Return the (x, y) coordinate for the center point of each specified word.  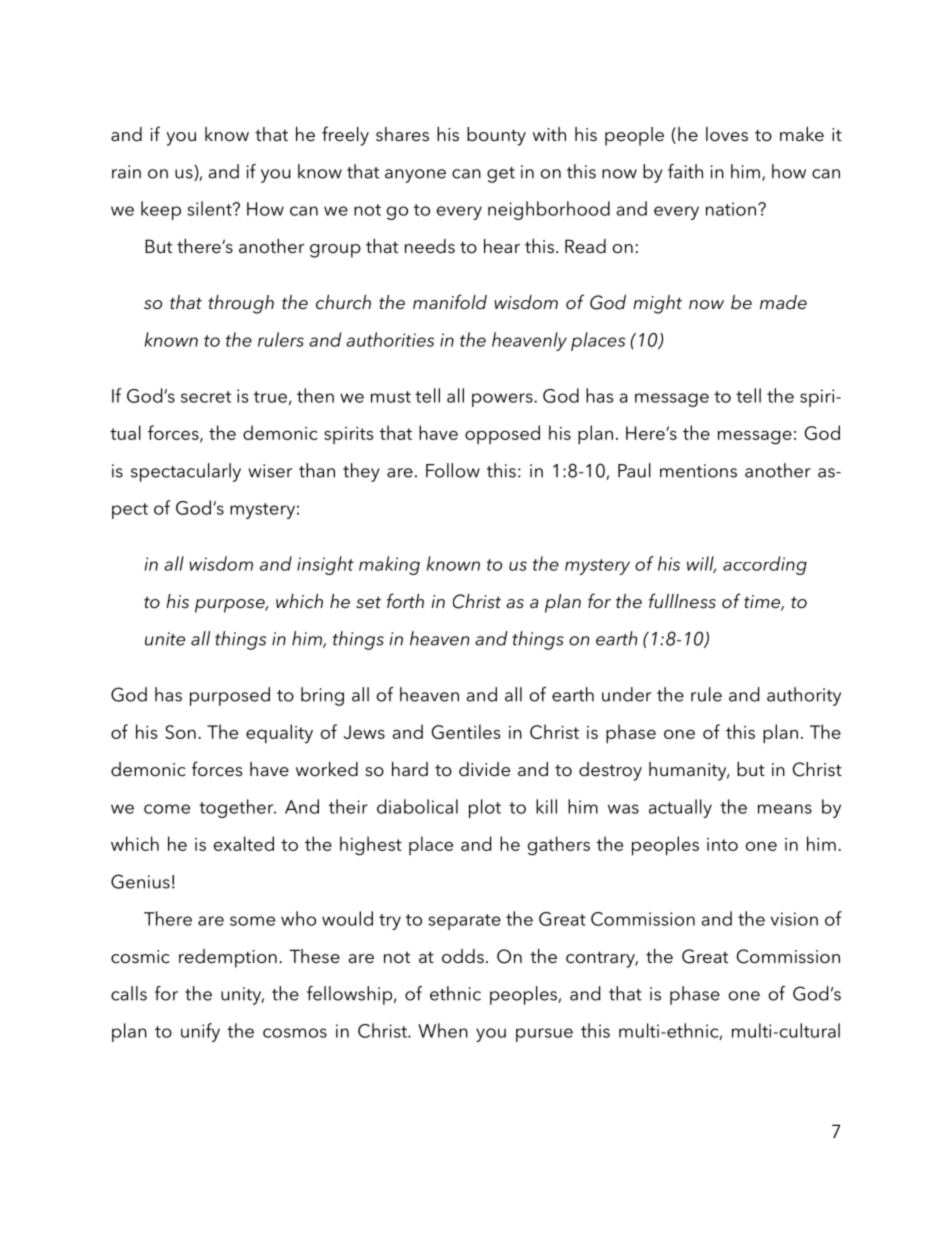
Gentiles (466, 731)
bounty (496, 136)
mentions (698, 471)
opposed (502, 434)
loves (727, 134)
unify (200, 1032)
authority (804, 696)
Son (180, 732)
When (443, 1030)
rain (126, 172)
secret (206, 397)
